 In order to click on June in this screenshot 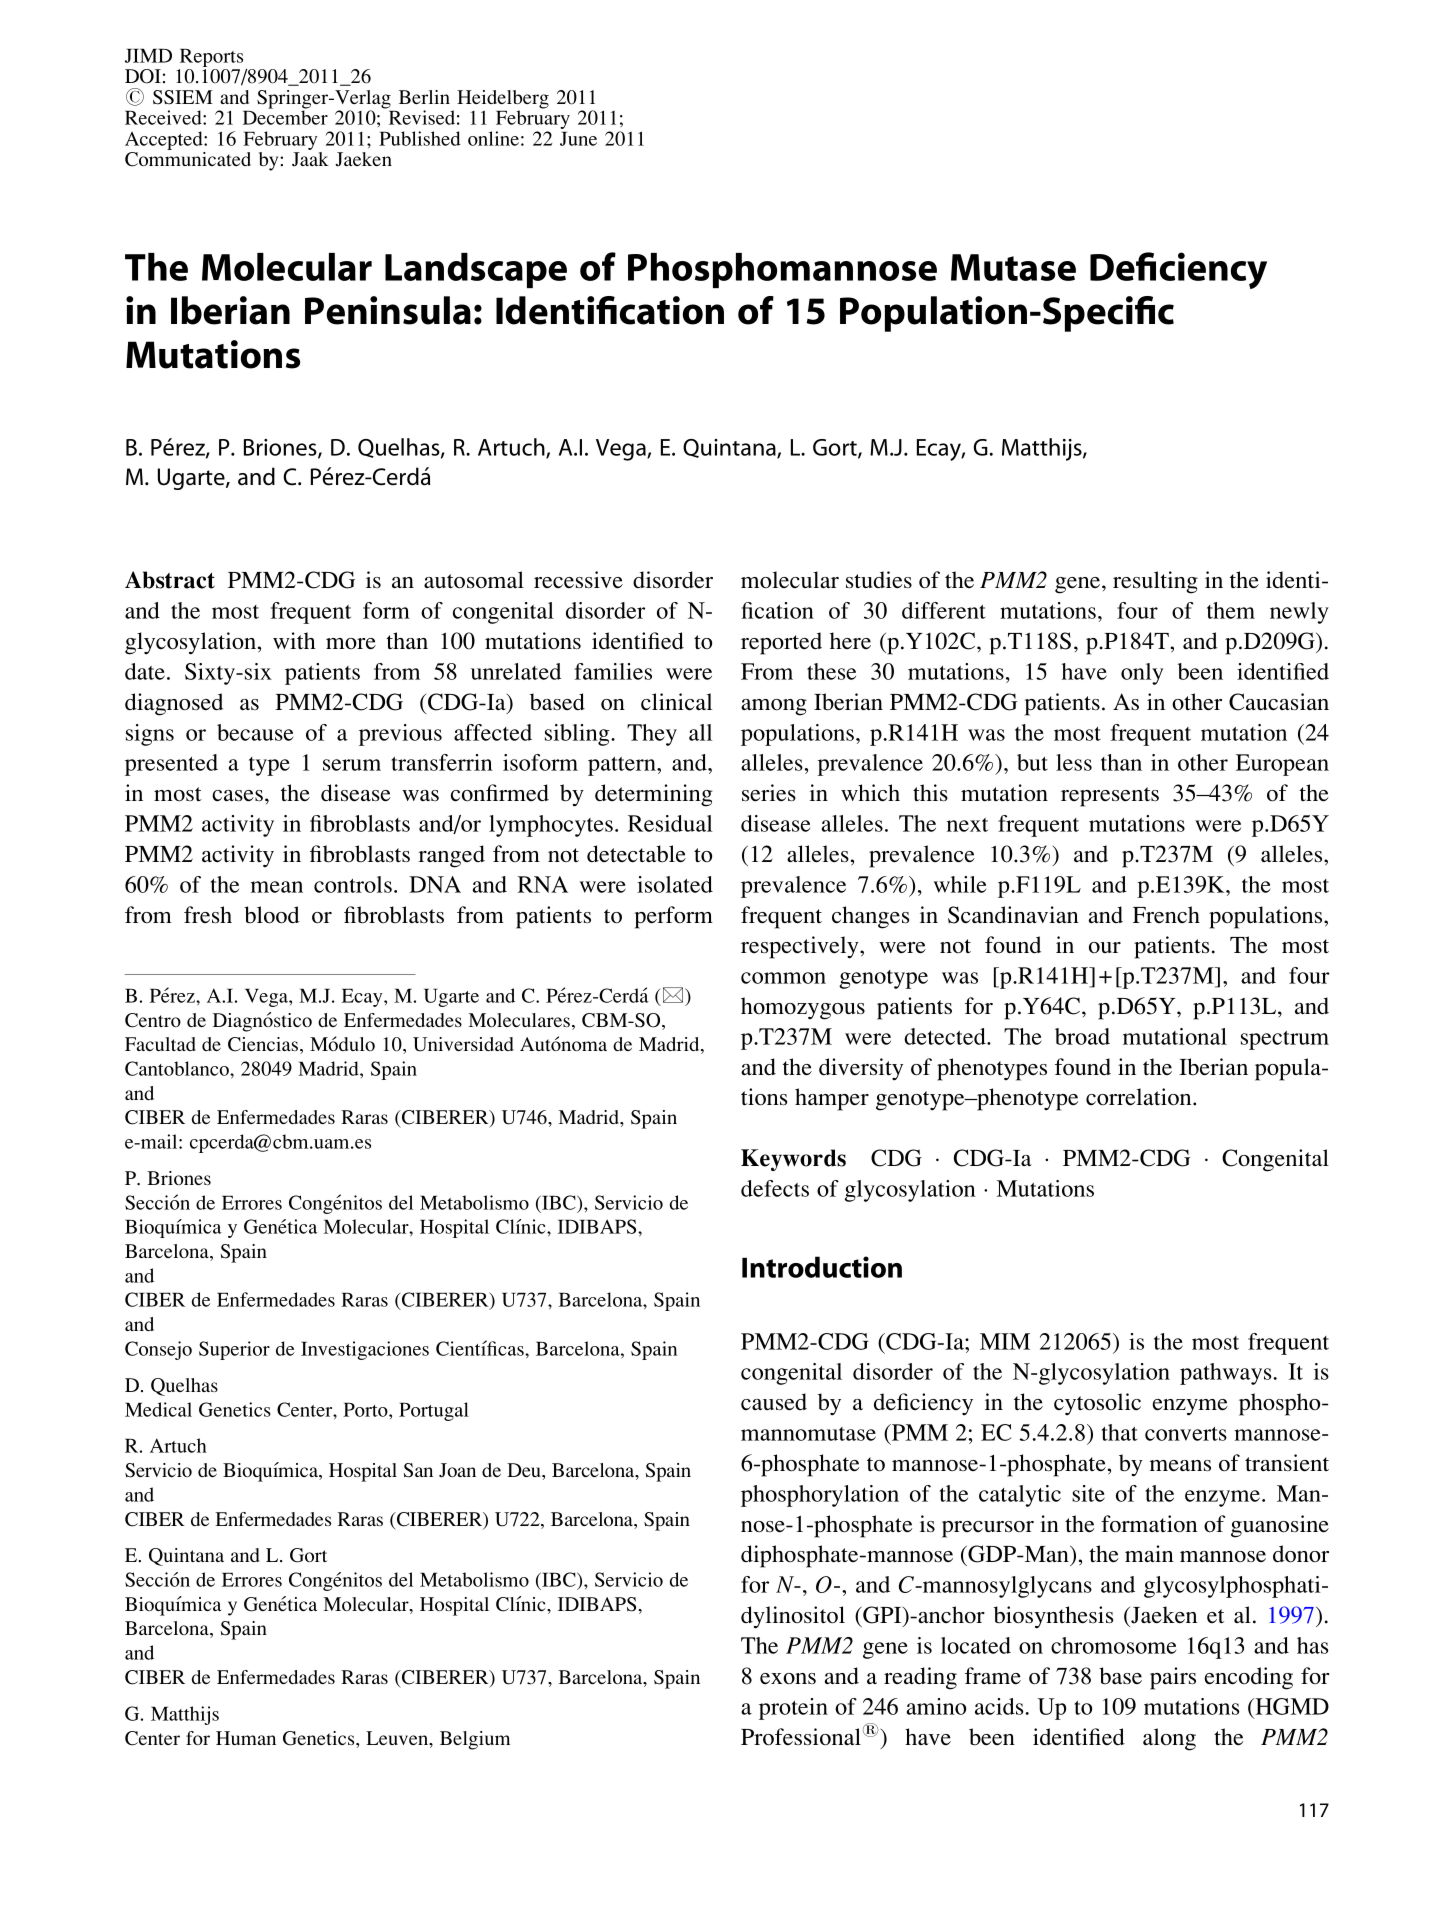, I will do `click(578, 138)`.
